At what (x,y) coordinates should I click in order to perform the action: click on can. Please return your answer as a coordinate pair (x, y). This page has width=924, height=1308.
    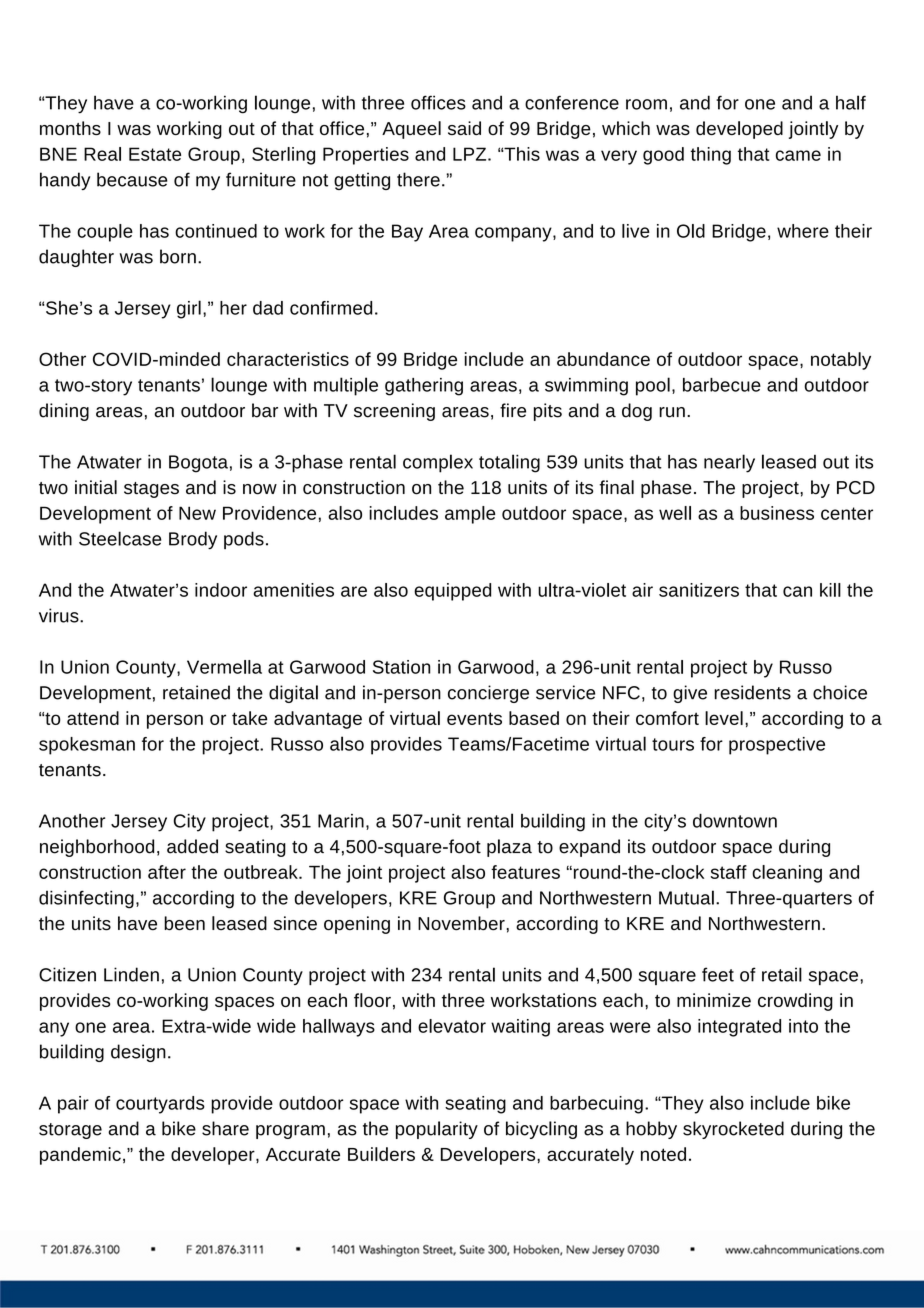
    Looking at the image, I should click on (797, 591).
